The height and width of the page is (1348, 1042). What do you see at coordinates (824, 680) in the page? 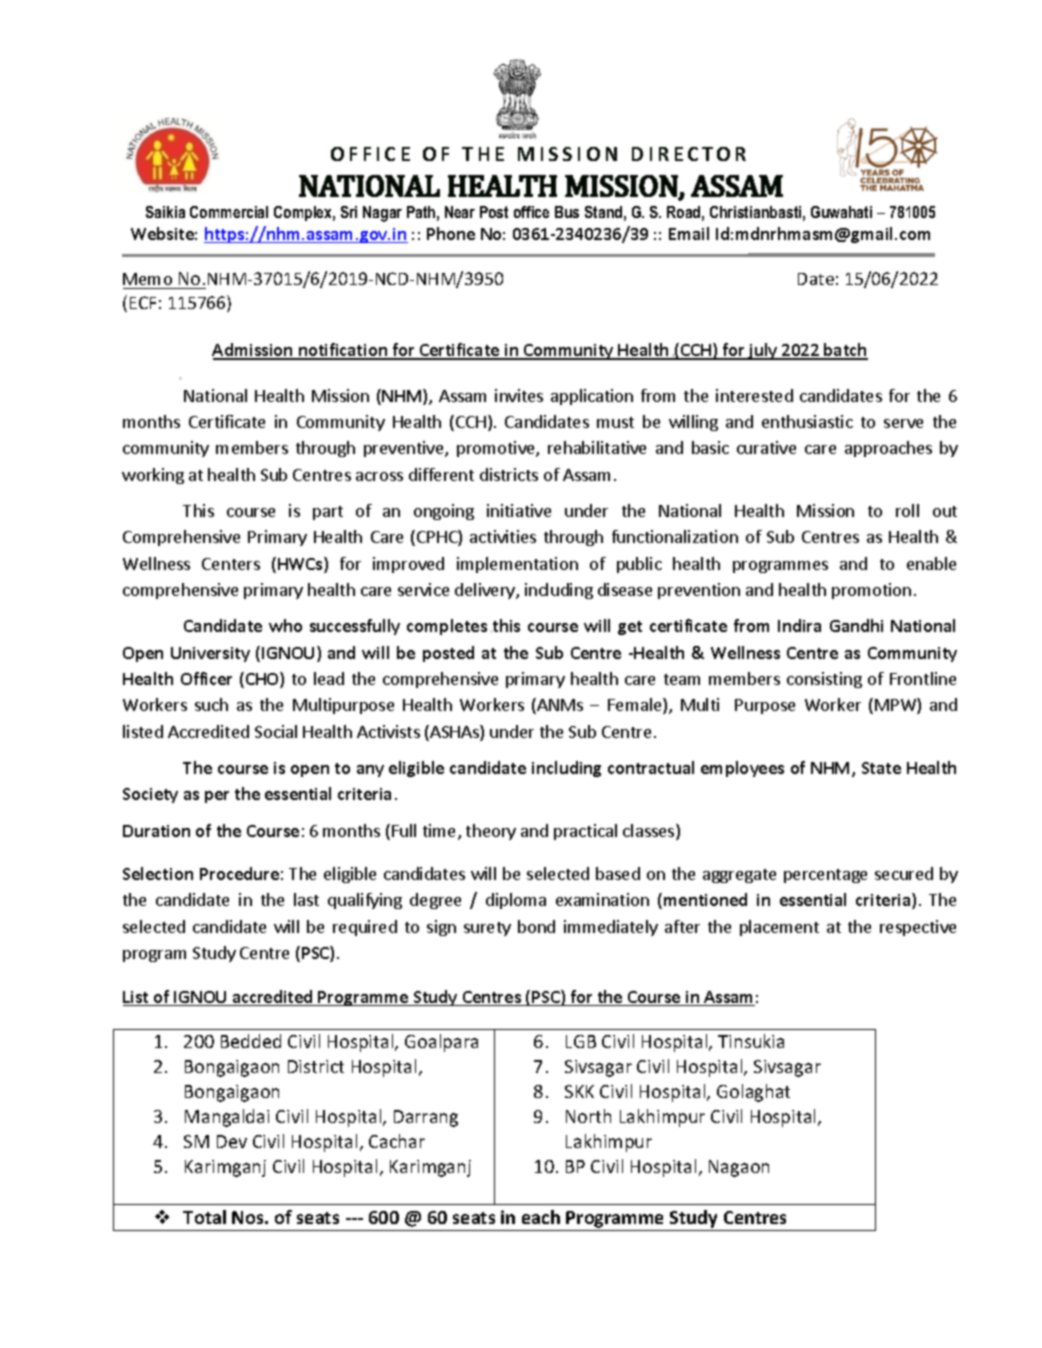
I see `consisting` at bounding box center [824, 680].
